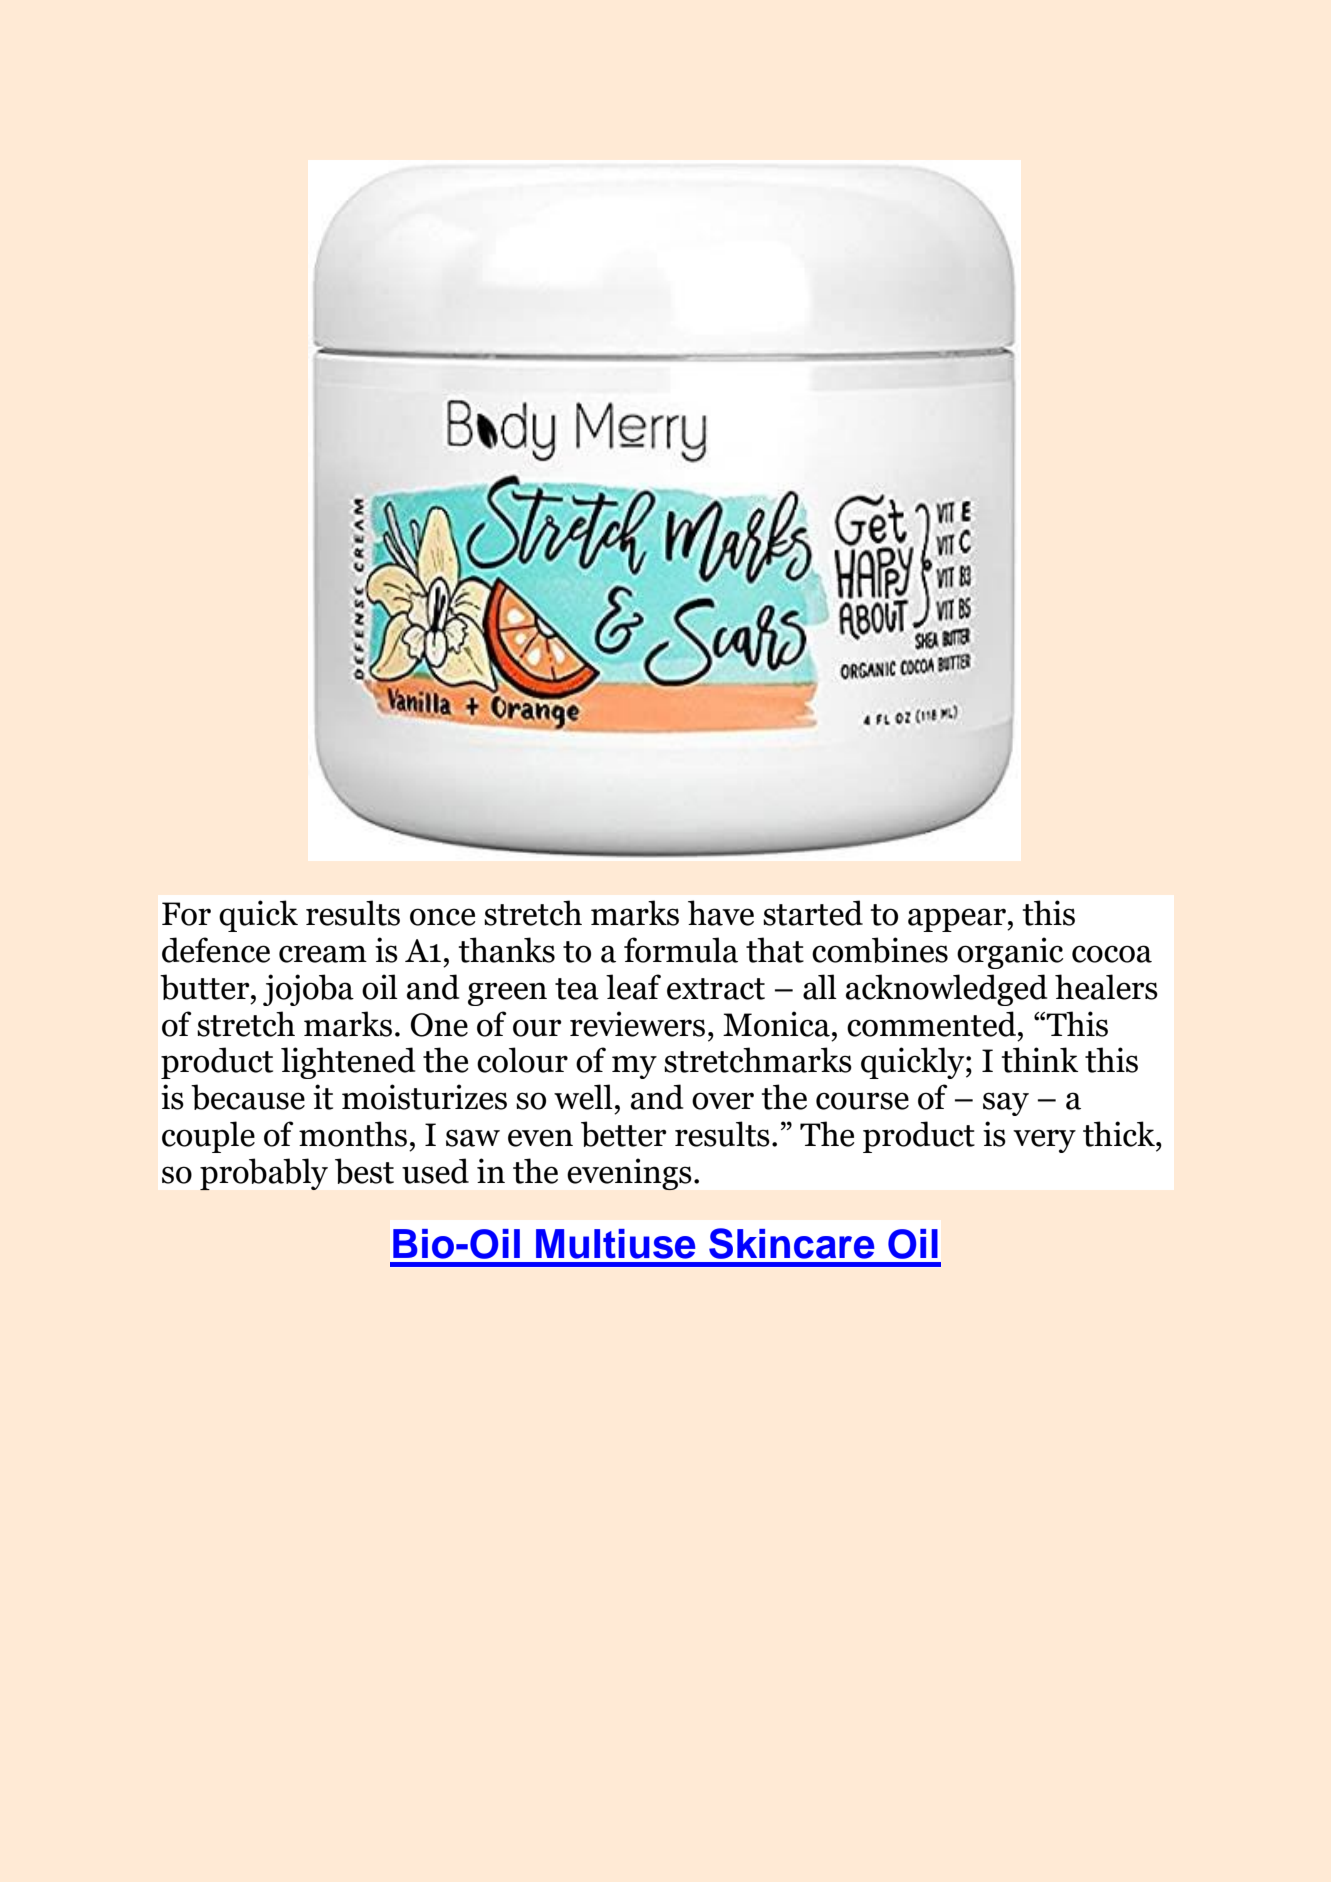 The image size is (1331, 1882). Describe the element at coordinates (364, 1171) in the screenshot. I see `best` at that location.
